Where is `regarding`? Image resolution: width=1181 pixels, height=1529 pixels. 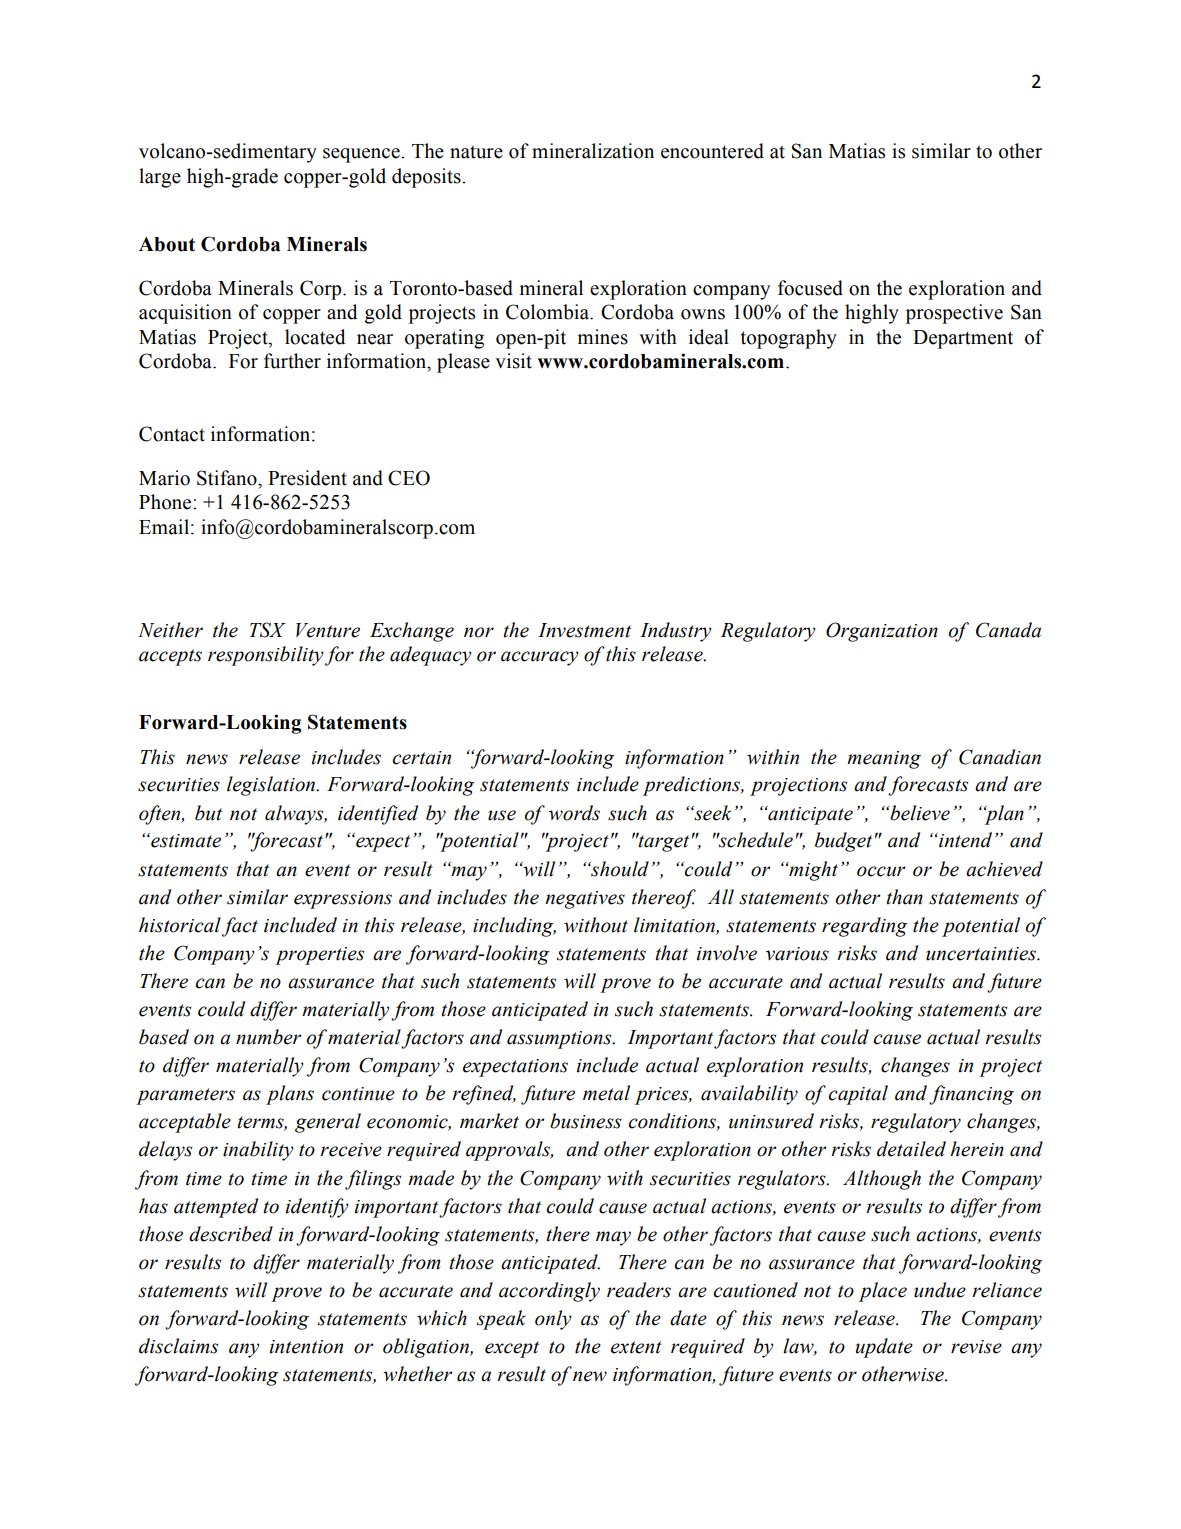 regarding is located at coordinates (864, 927).
